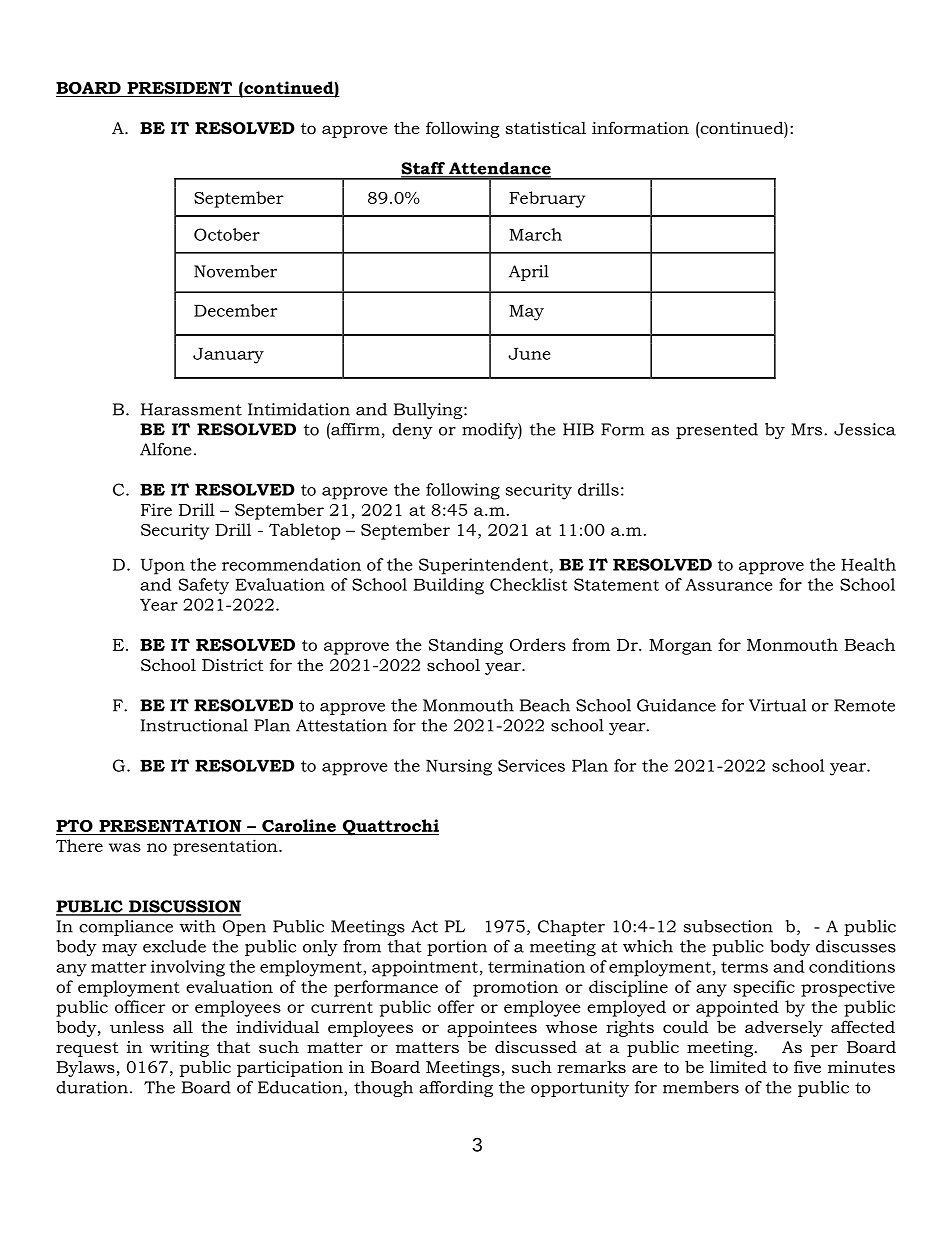  Describe the element at coordinates (179, 1049) in the page. I see `writing` at that location.
